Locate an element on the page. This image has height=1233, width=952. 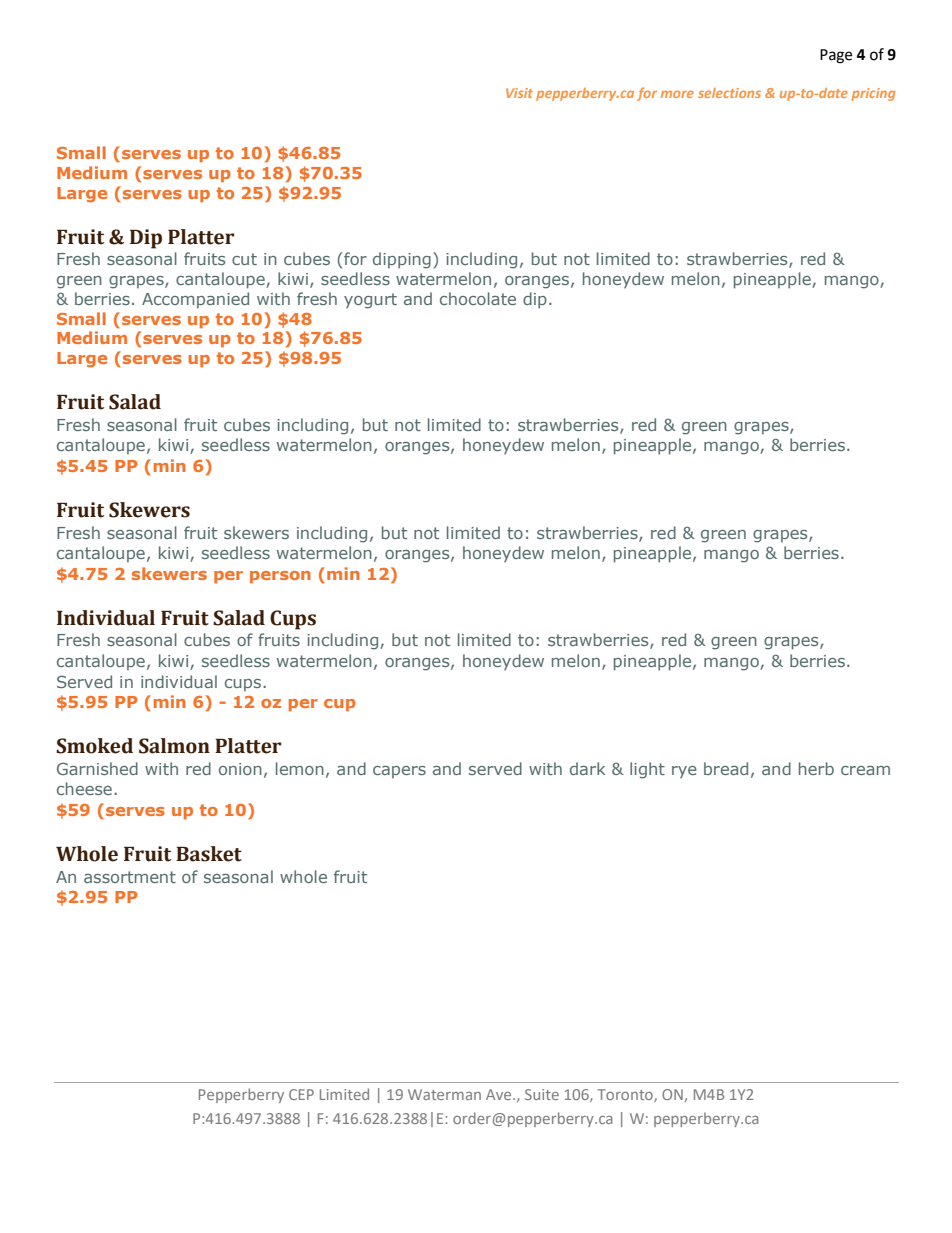
Visit is located at coordinates (519, 93).
